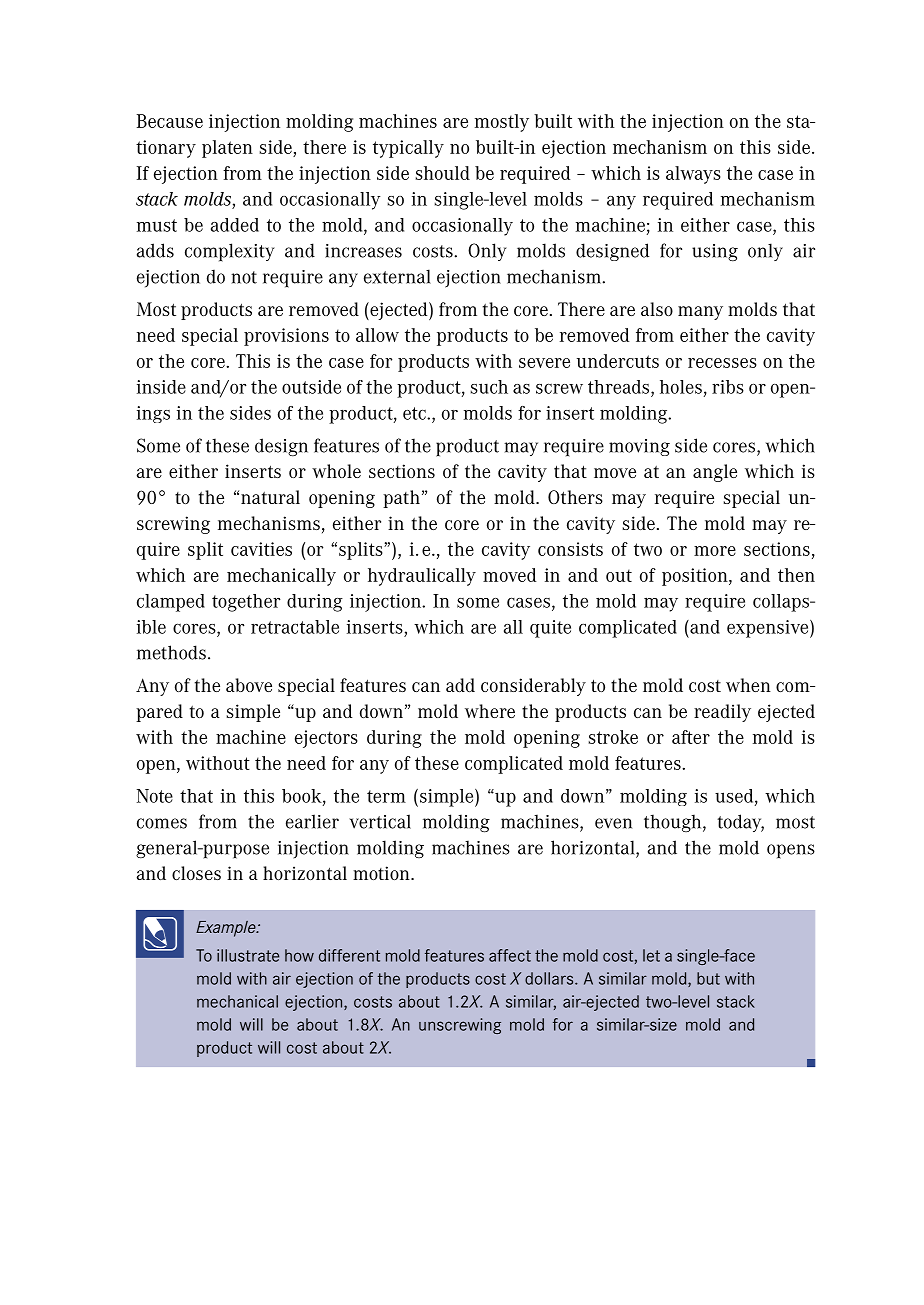 The image size is (924, 1305). What do you see at coordinates (422, 577) in the image?
I see `hydraulically` at bounding box center [422, 577].
